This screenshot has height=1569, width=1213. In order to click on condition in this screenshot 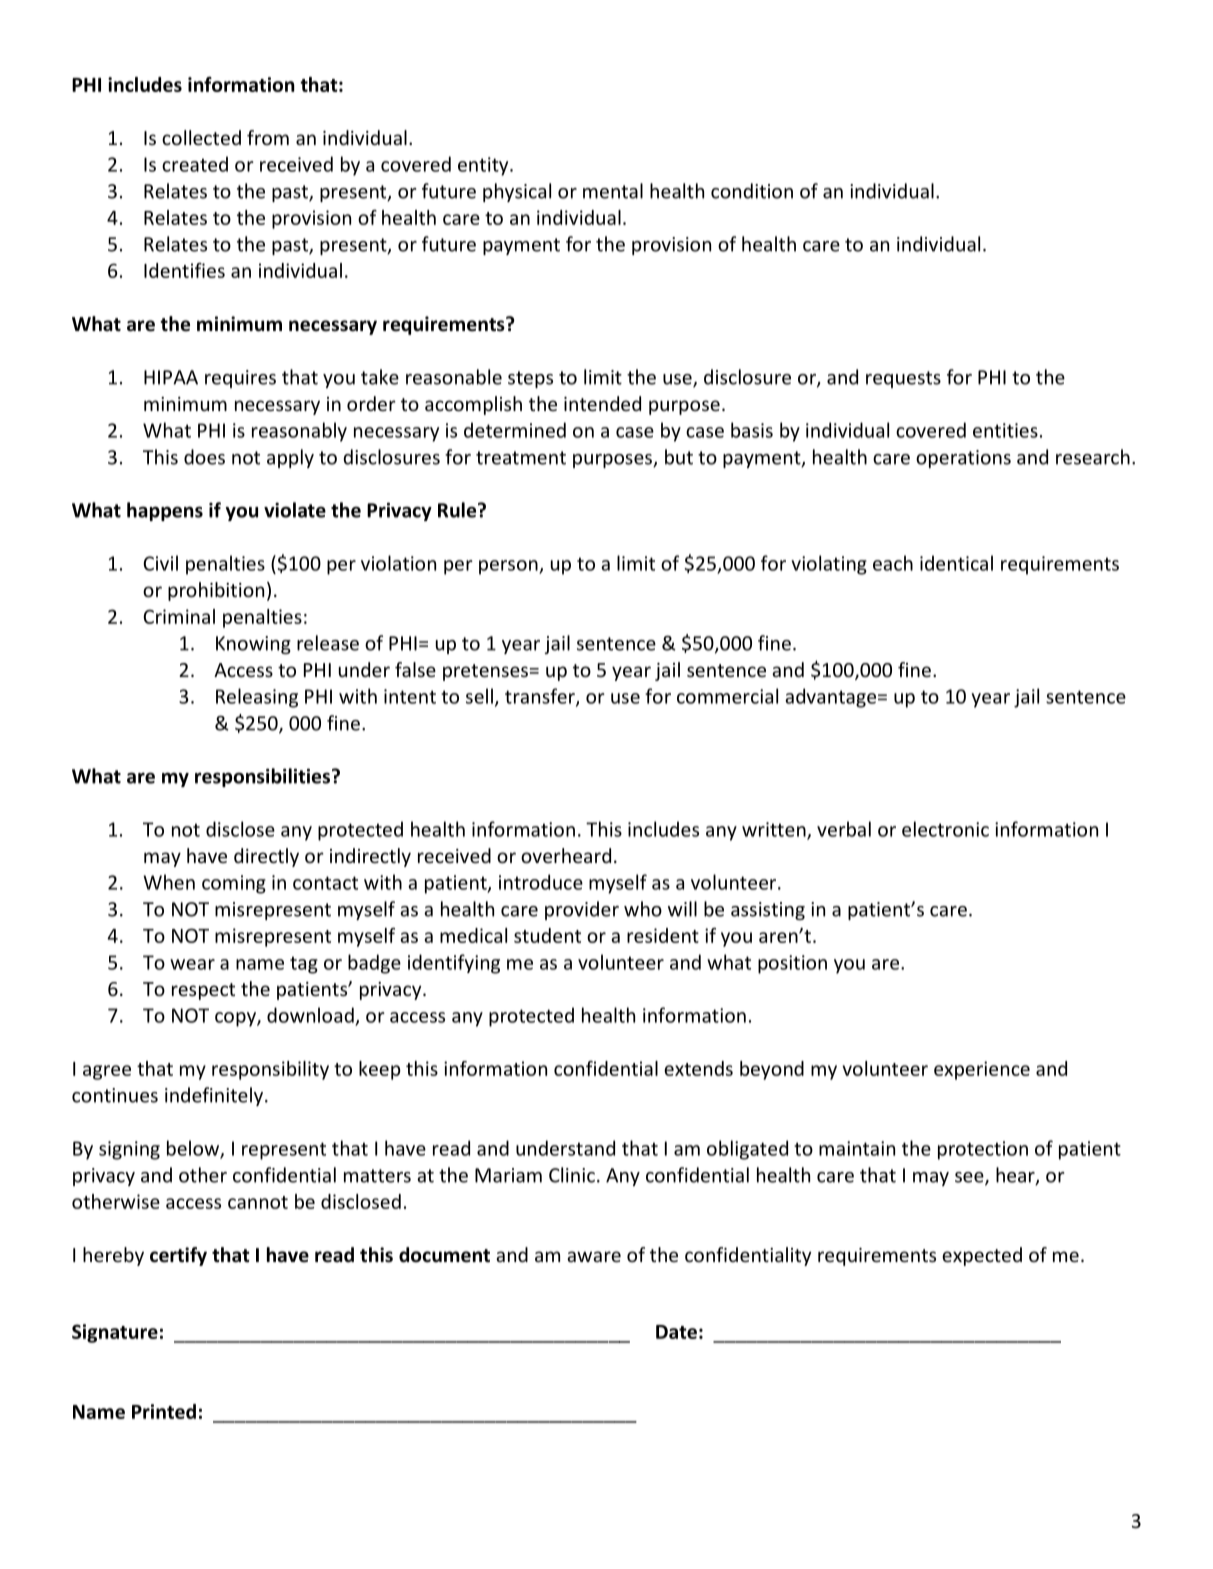, I will do `click(752, 191)`.
